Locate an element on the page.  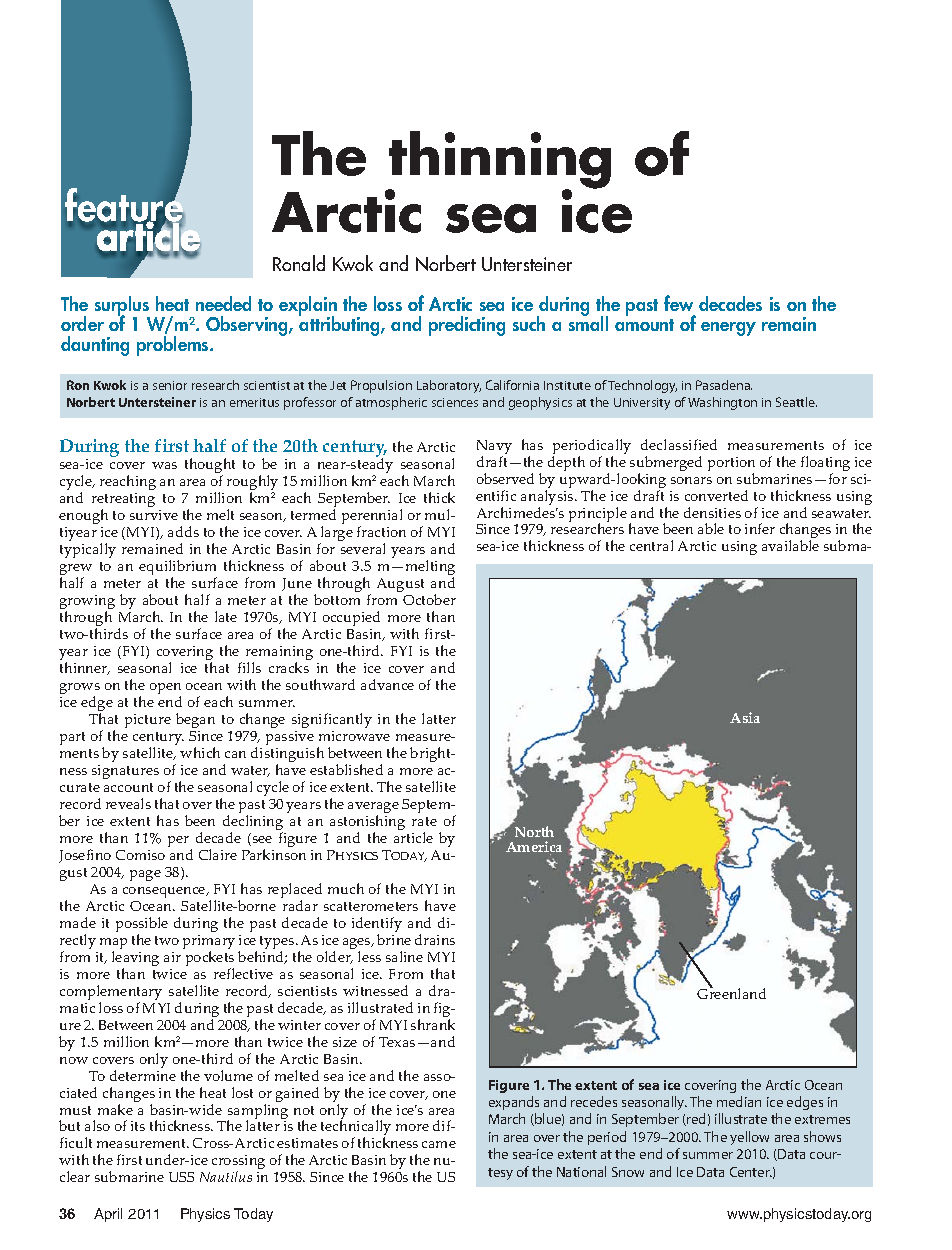
Asia is located at coordinates (745, 717).
